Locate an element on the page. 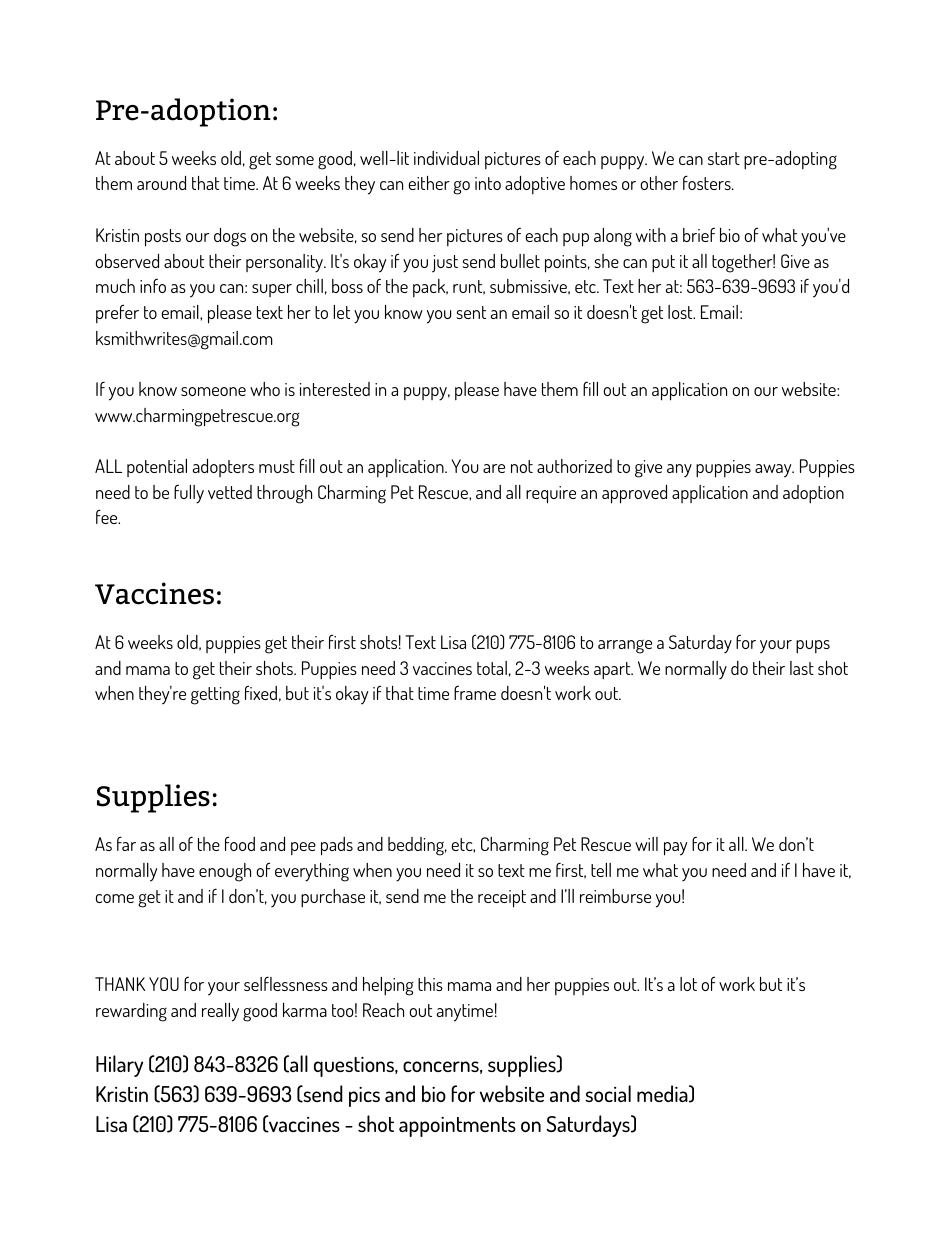 This document has width=952, height=1233. pads is located at coordinates (337, 846).
